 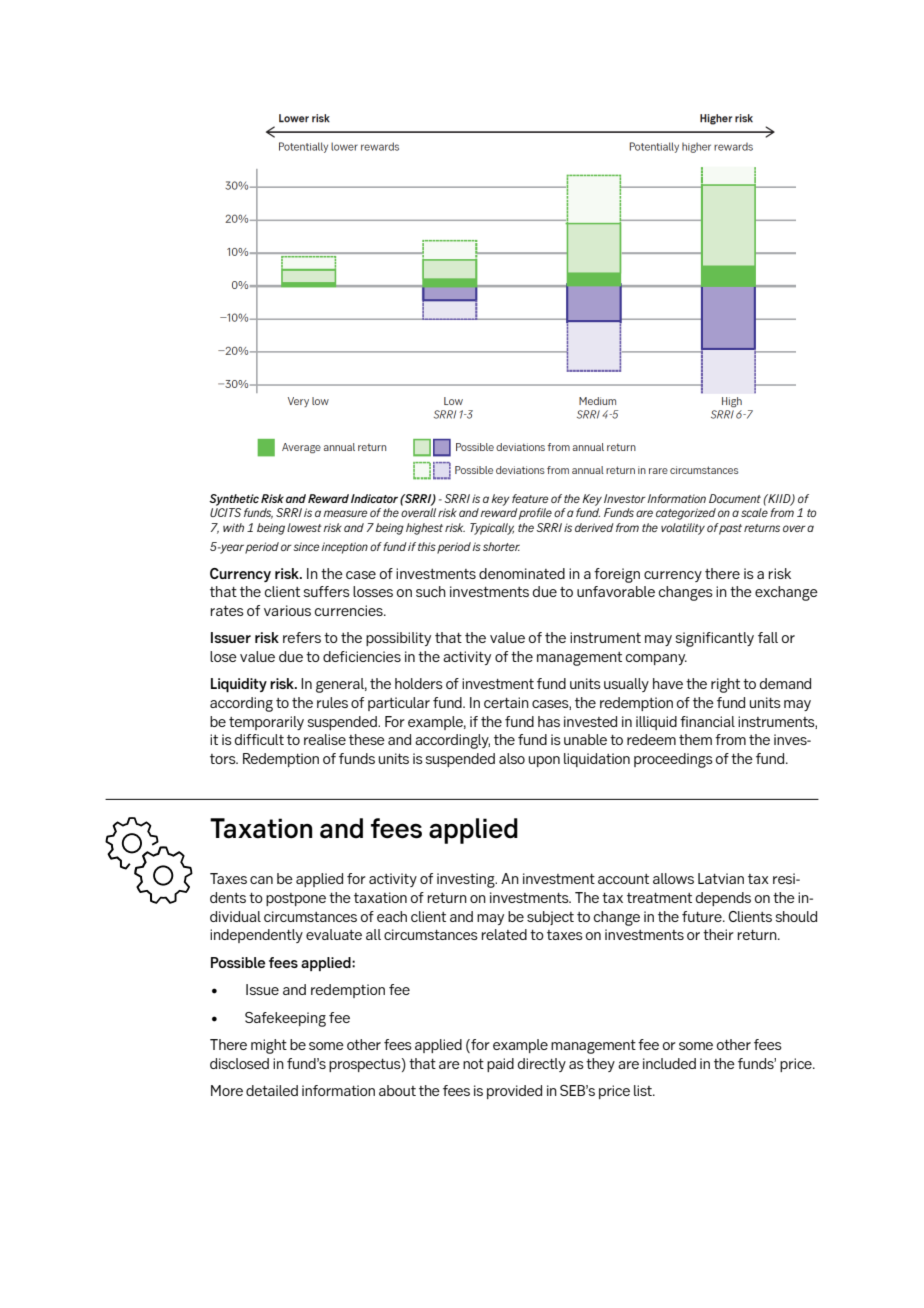 I want to click on lowest, so click(x=304, y=527).
